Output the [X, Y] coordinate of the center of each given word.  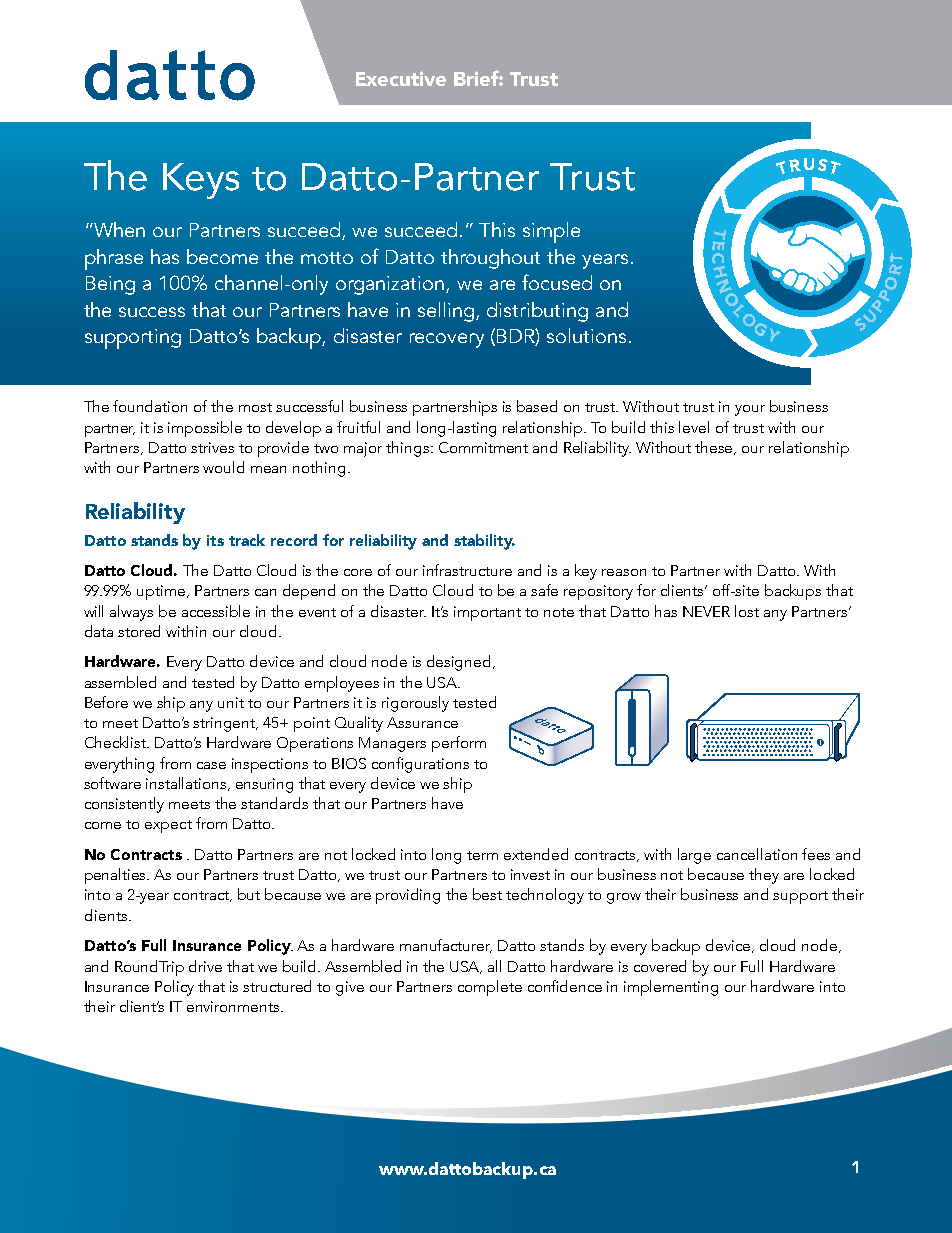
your [750, 410]
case [211, 765]
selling [447, 312]
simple [551, 232]
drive [205, 966]
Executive [401, 78]
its [215, 540]
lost [747, 611]
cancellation [757, 854]
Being [110, 285]
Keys [201, 181]
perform [459, 744]
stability [484, 542]
